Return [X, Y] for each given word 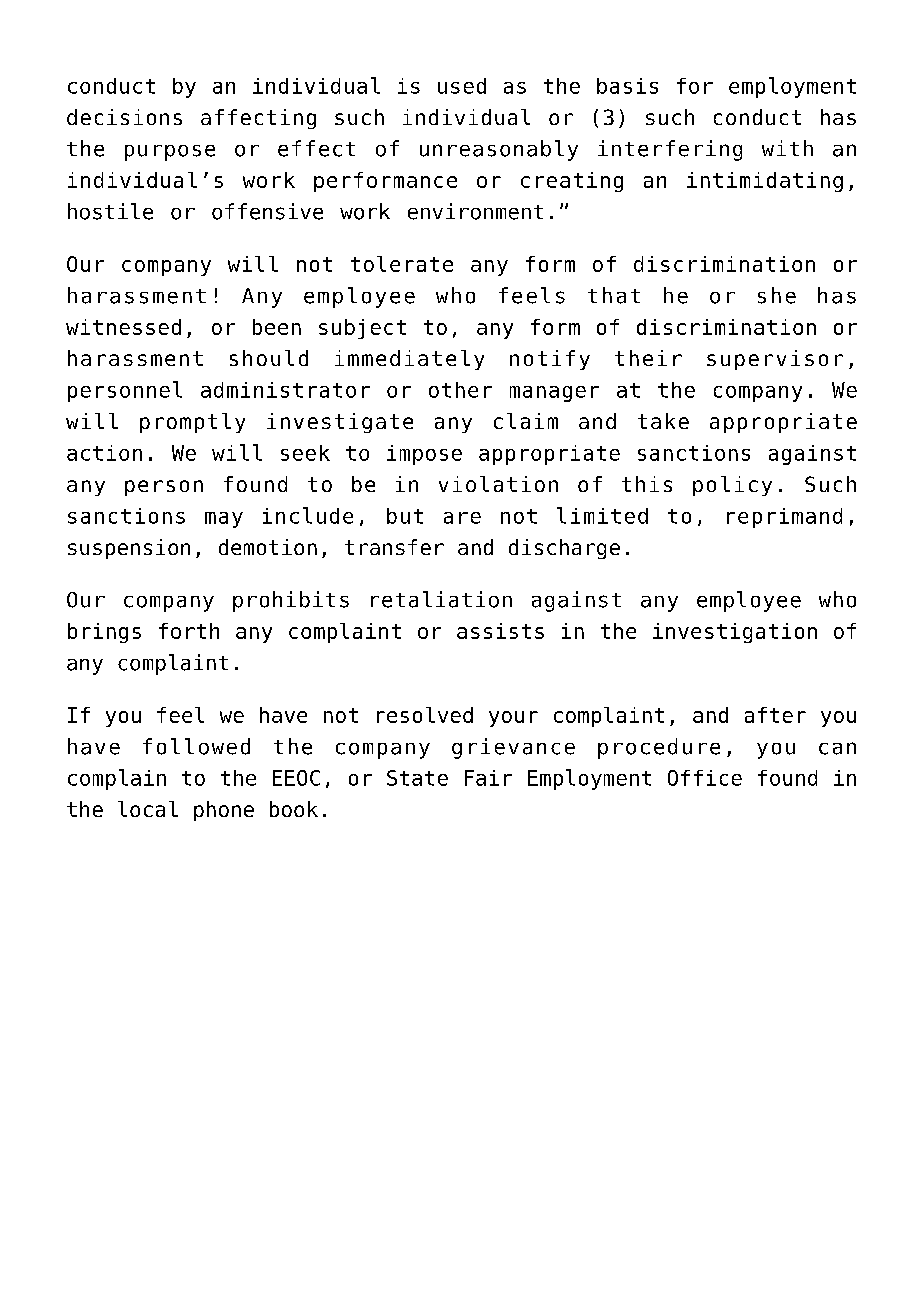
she [777, 295]
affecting [258, 119]
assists [500, 631]
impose [424, 455]
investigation [735, 633]
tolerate [402, 264]
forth [189, 631]
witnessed [123, 327]
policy [732, 486]
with [787, 148]
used [462, 86]
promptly [192, 423]
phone [224, 811]
